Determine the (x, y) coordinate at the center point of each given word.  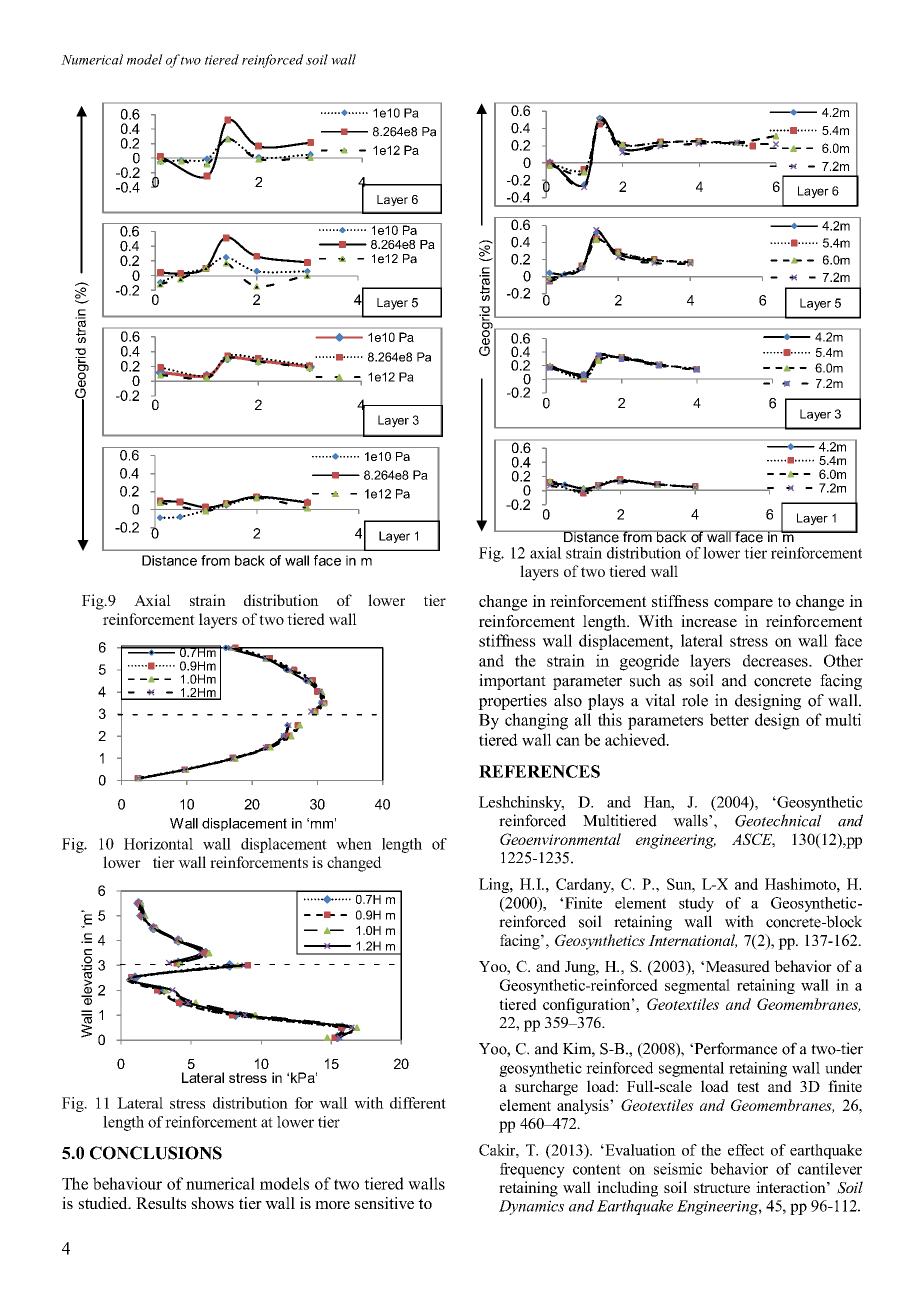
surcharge (546, 1088)
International (692, 941)
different (418, 1103)
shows (212, 1203)
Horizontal (158, 844)
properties (512, 702)
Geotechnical (778, 820)
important (512, 682)
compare (743, 605)
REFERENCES (539, 771)
